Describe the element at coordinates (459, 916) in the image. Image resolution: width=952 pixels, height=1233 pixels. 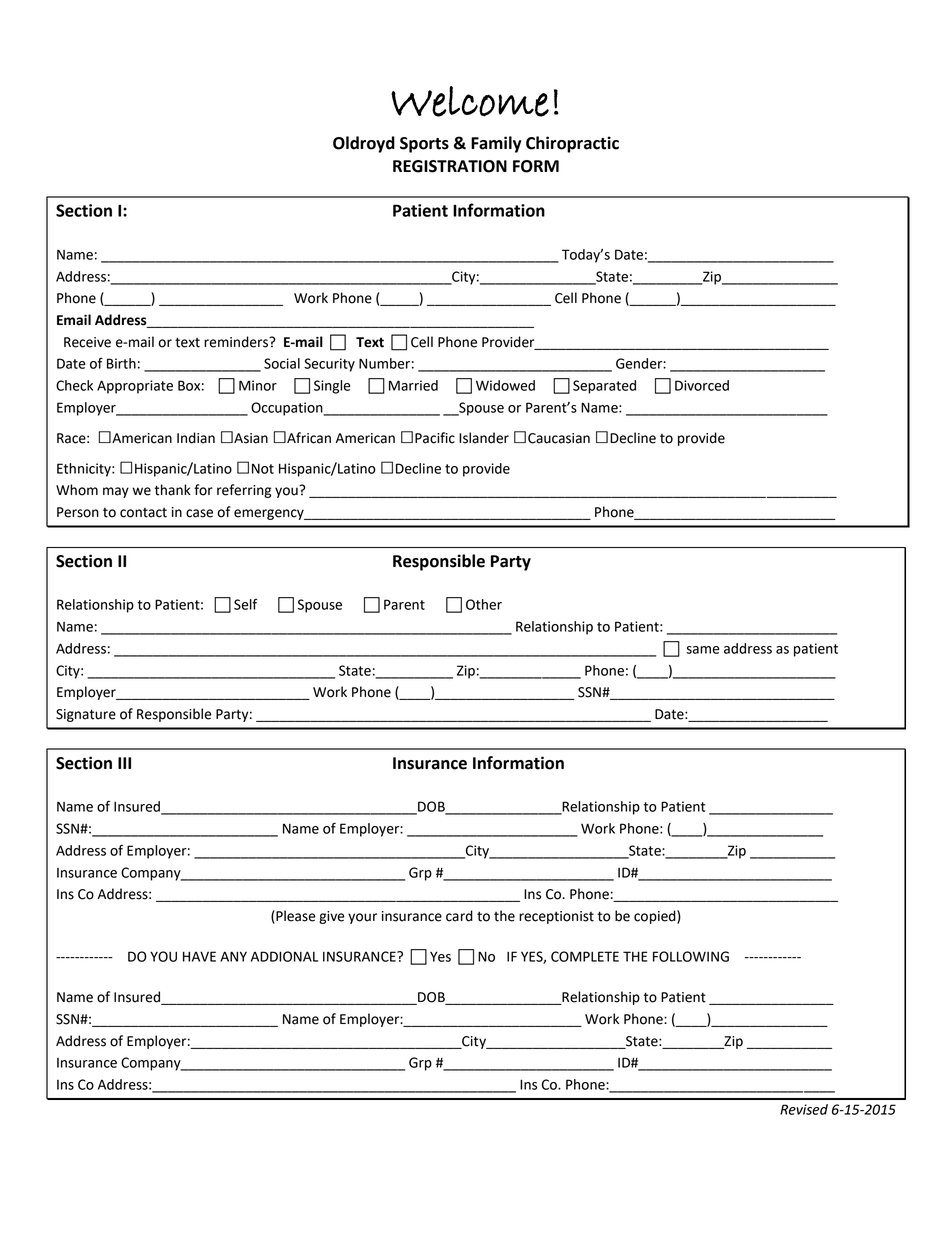
I see `card` at that location.
